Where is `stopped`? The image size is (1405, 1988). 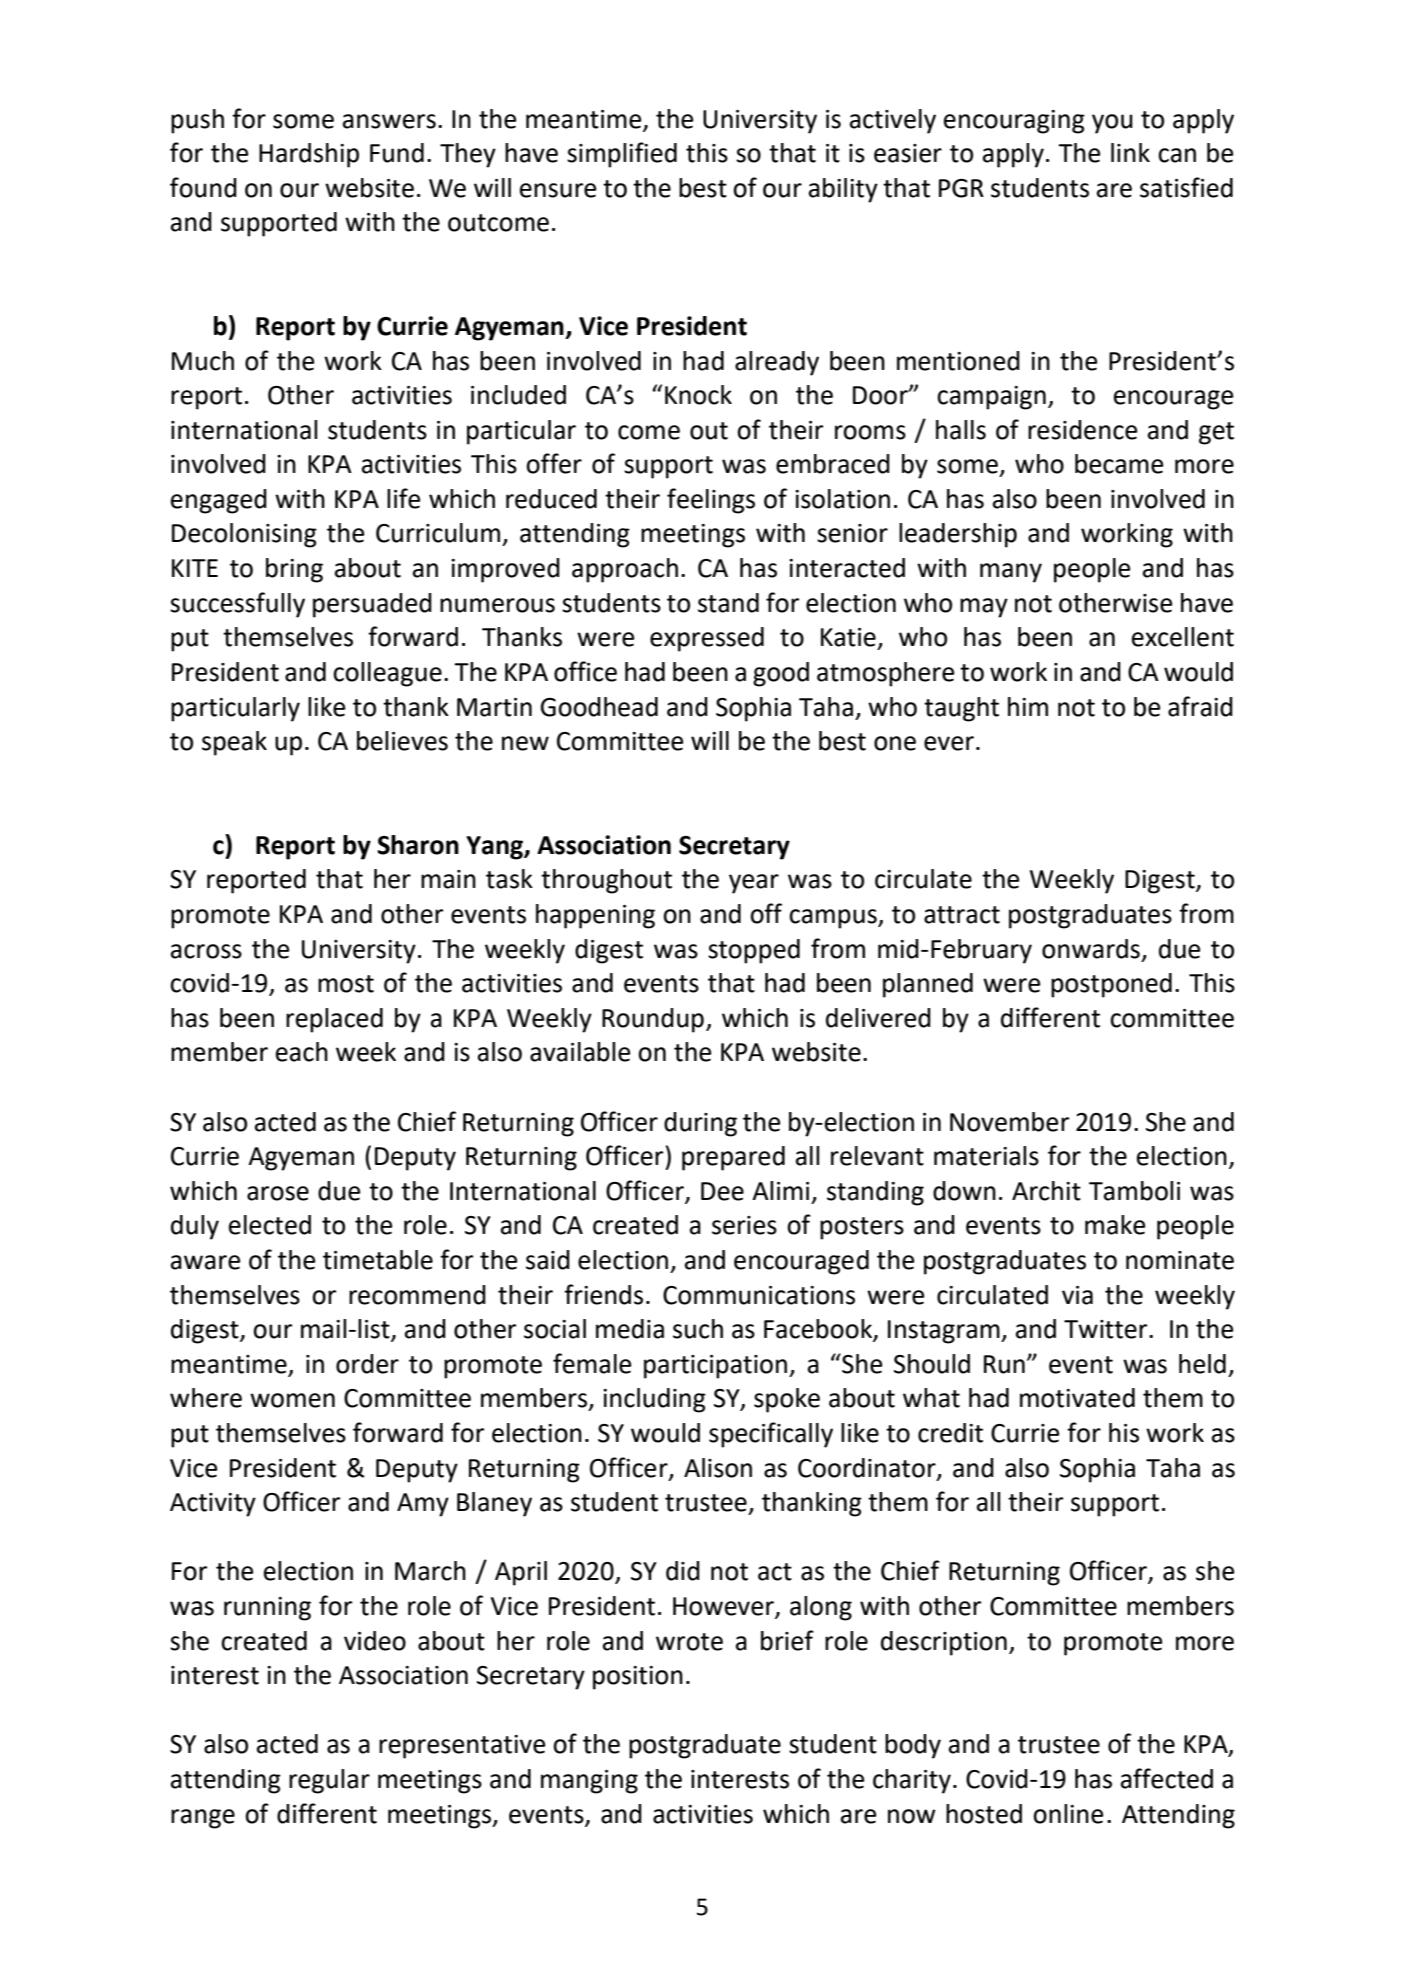
stopped is located at coordinates (754, 951).
